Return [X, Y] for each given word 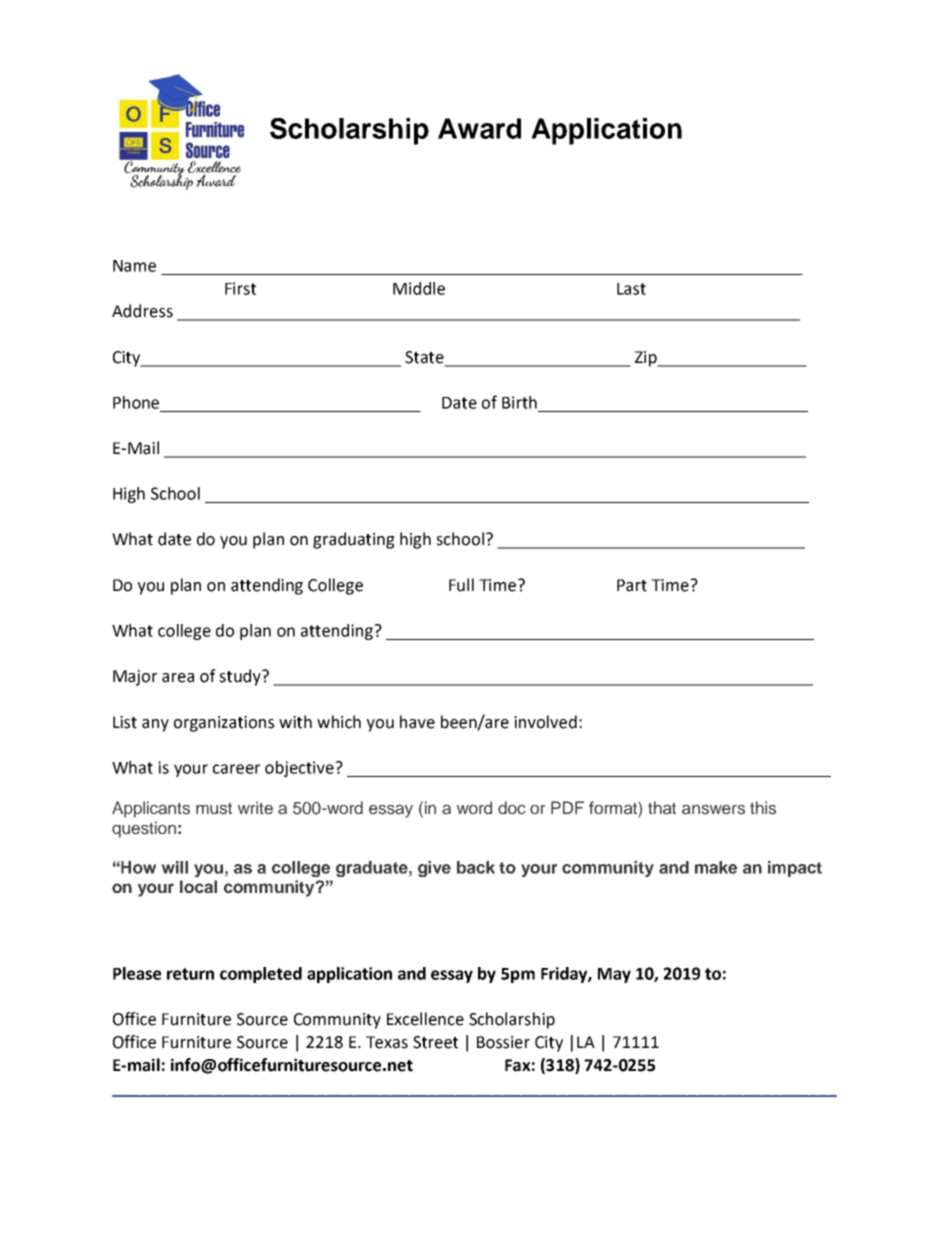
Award [479, 128]
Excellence [425, 1019]
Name [134, 266]
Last [631, 289]
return [190, 974]
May [614, 975]
